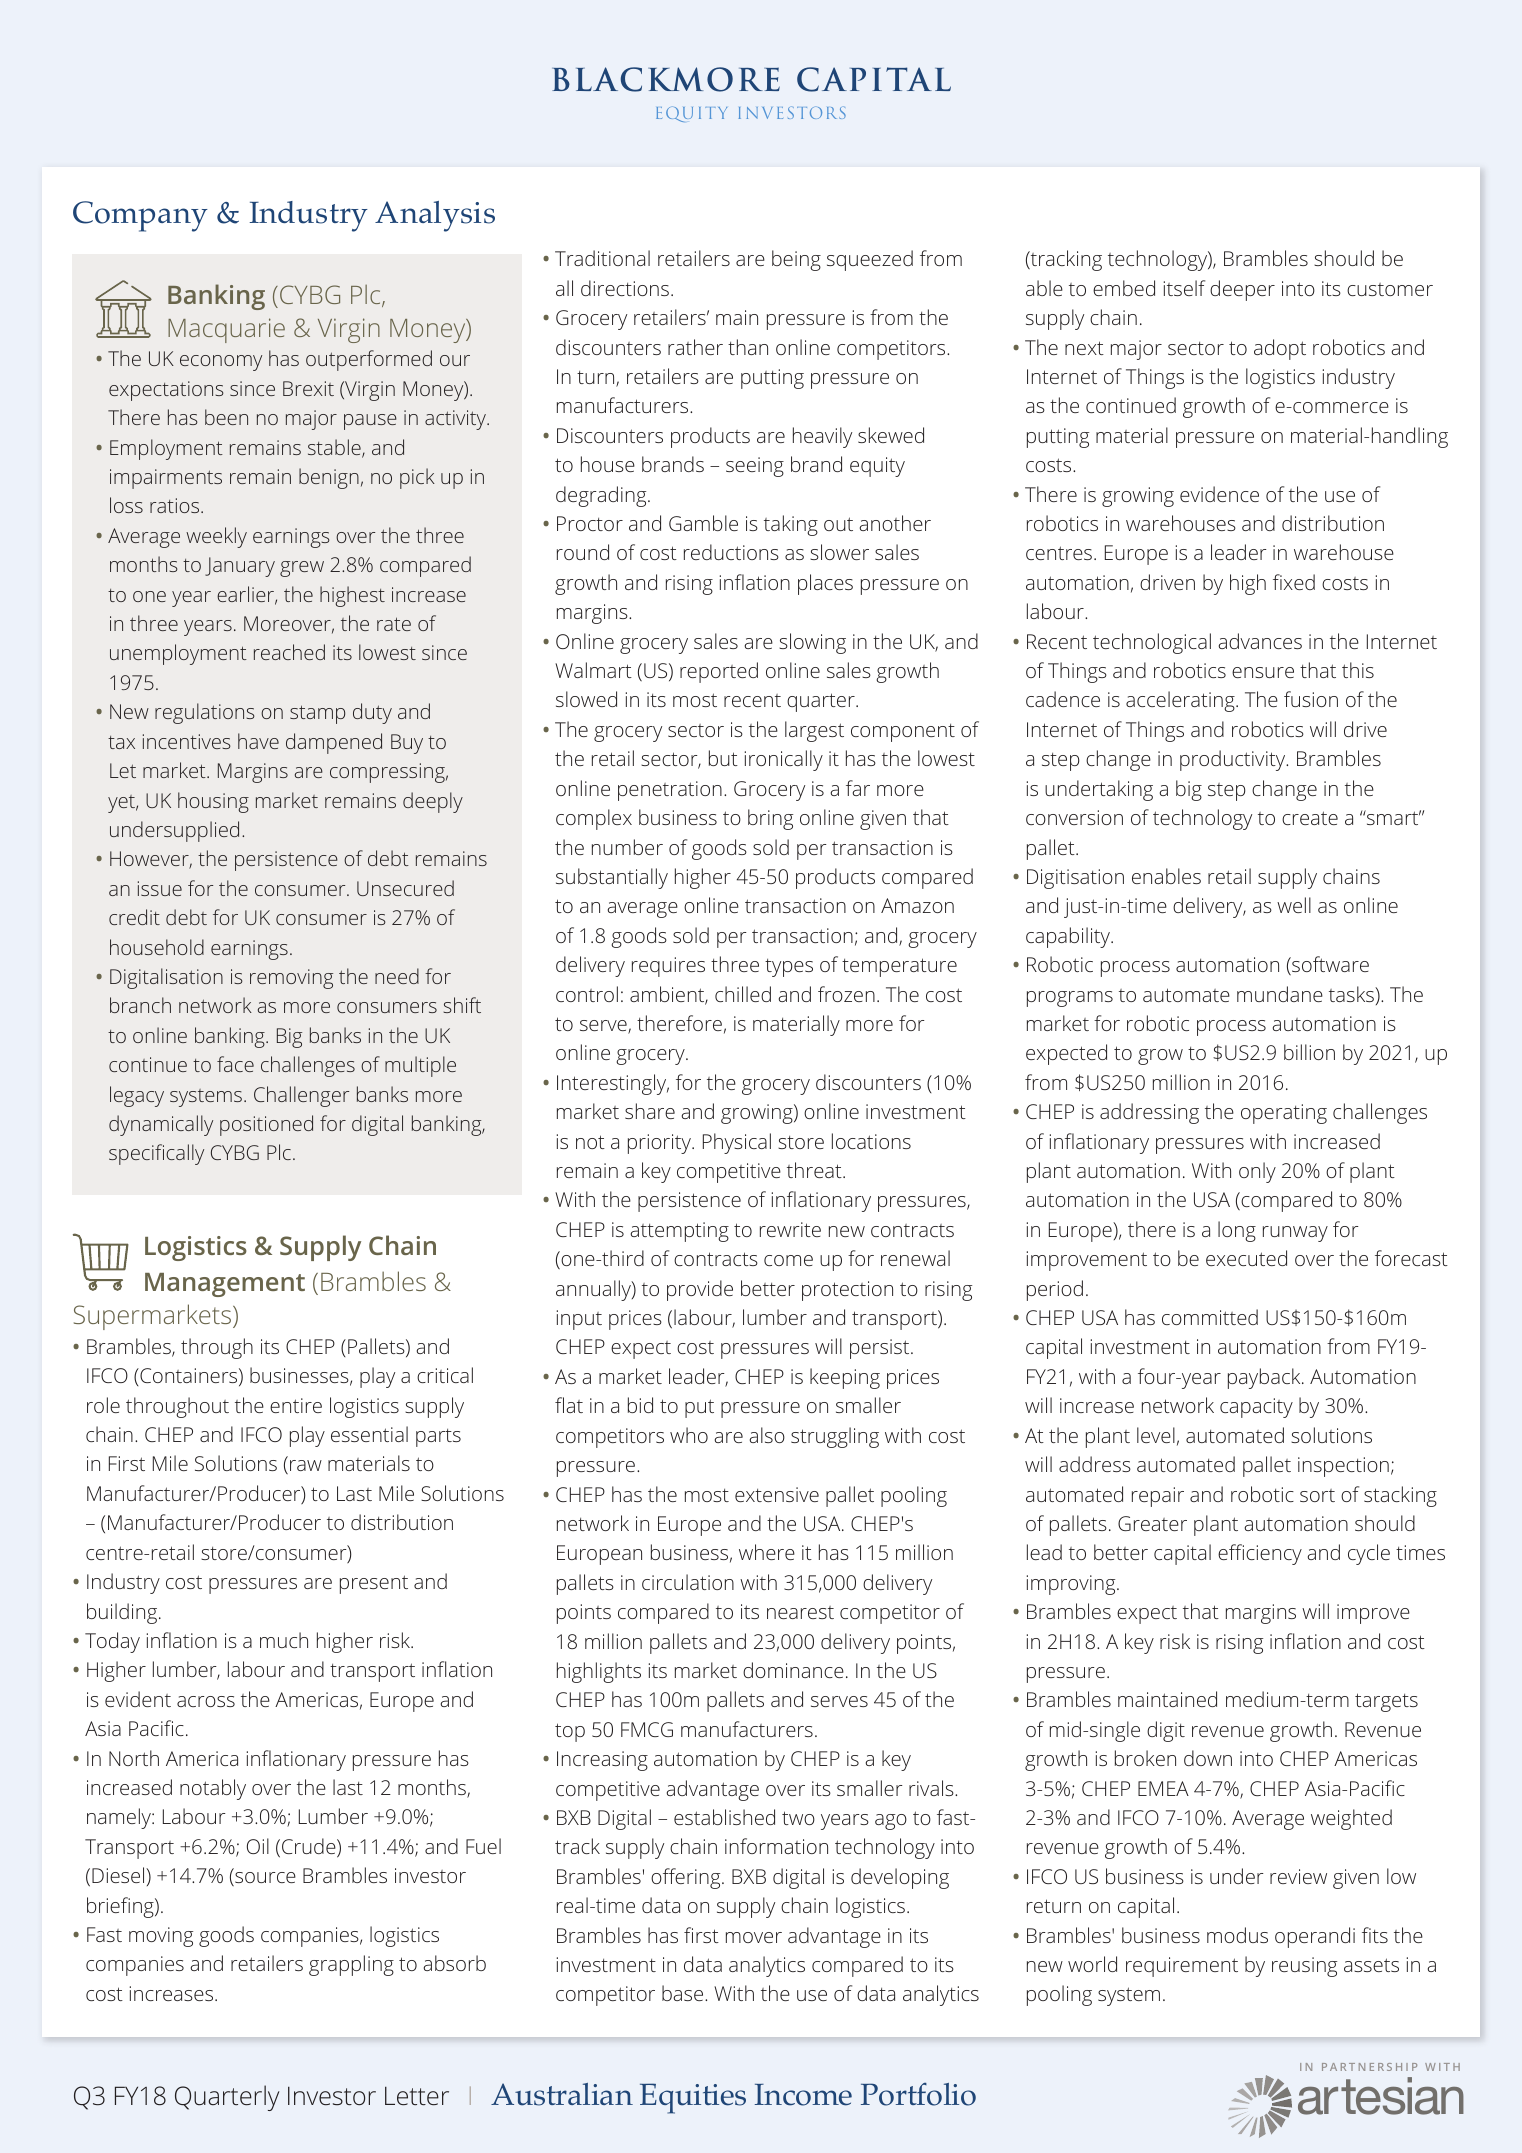  I want to click on grappling, so click(351, 1965).
